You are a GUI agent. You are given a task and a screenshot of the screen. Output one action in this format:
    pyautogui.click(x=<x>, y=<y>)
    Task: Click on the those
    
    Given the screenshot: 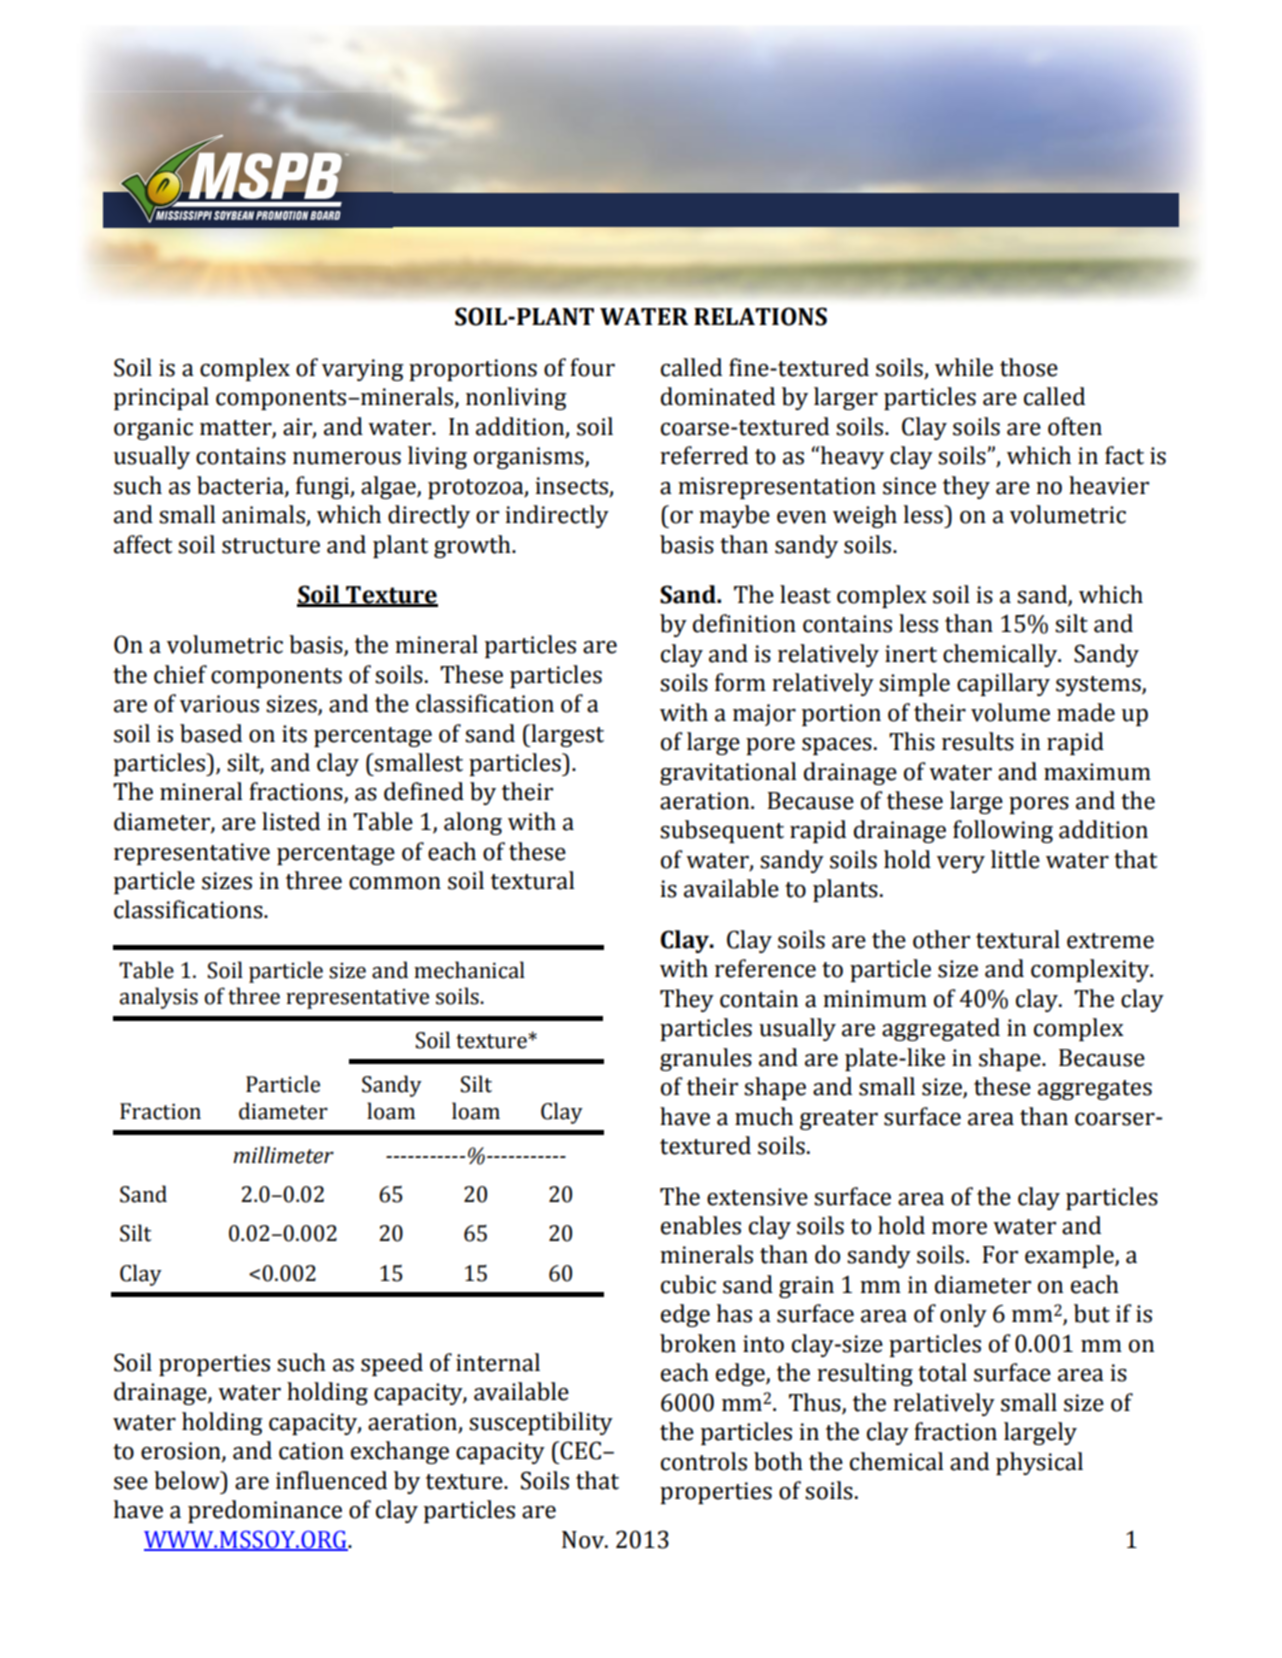 What is the action you would take?
    pyautogui.click(x=1029, y=367)
